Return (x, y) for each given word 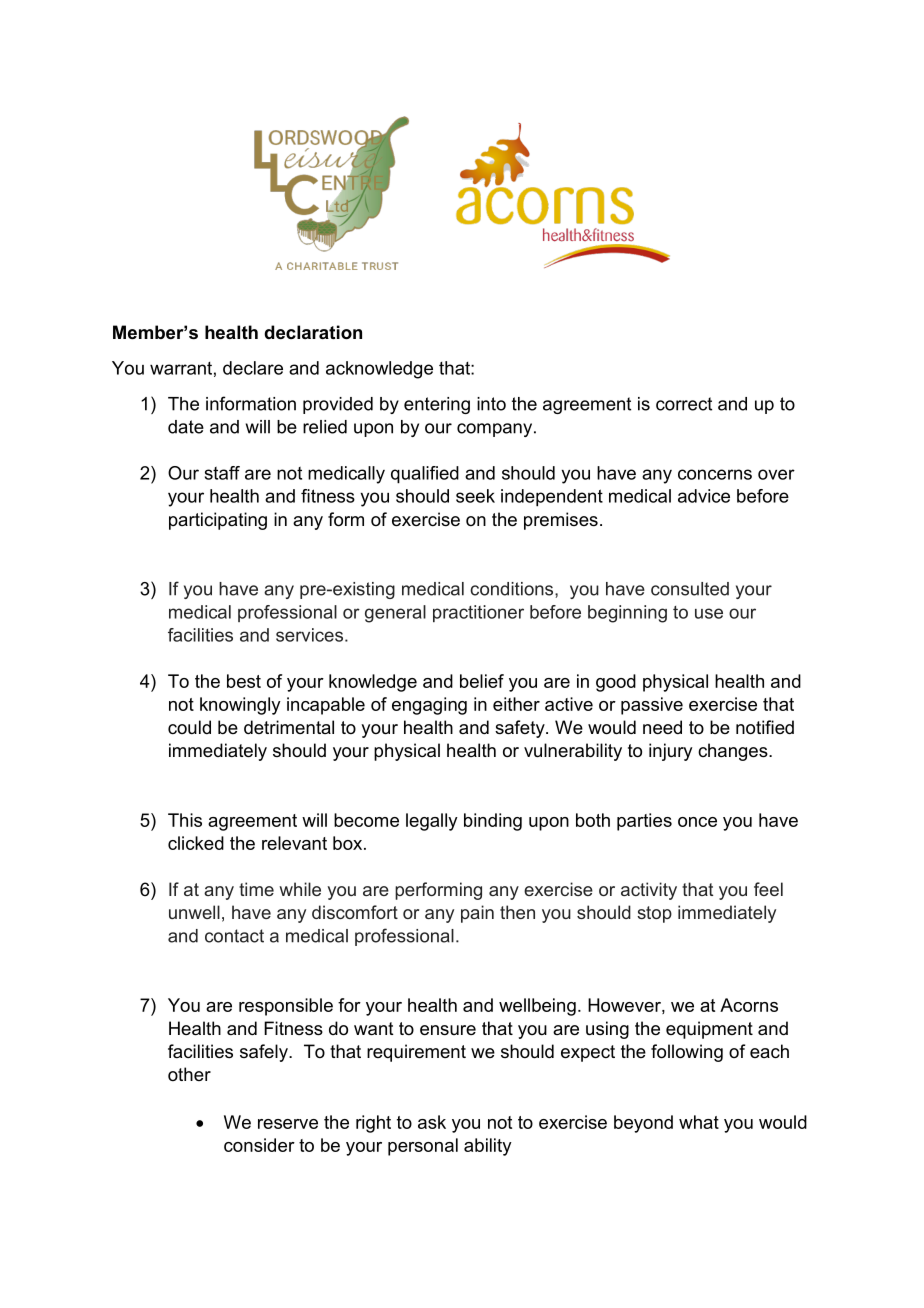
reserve (288, 1124)
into (491, 404)
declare (253, 368)
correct (684, 404)
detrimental (289, 727)
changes (734, 752)
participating (218, 521)
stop (654, 914)
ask (432, 1122)
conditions (513, 589)
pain (477, 914)
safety (521, 729)
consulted (690, 589)
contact (234, 936)
